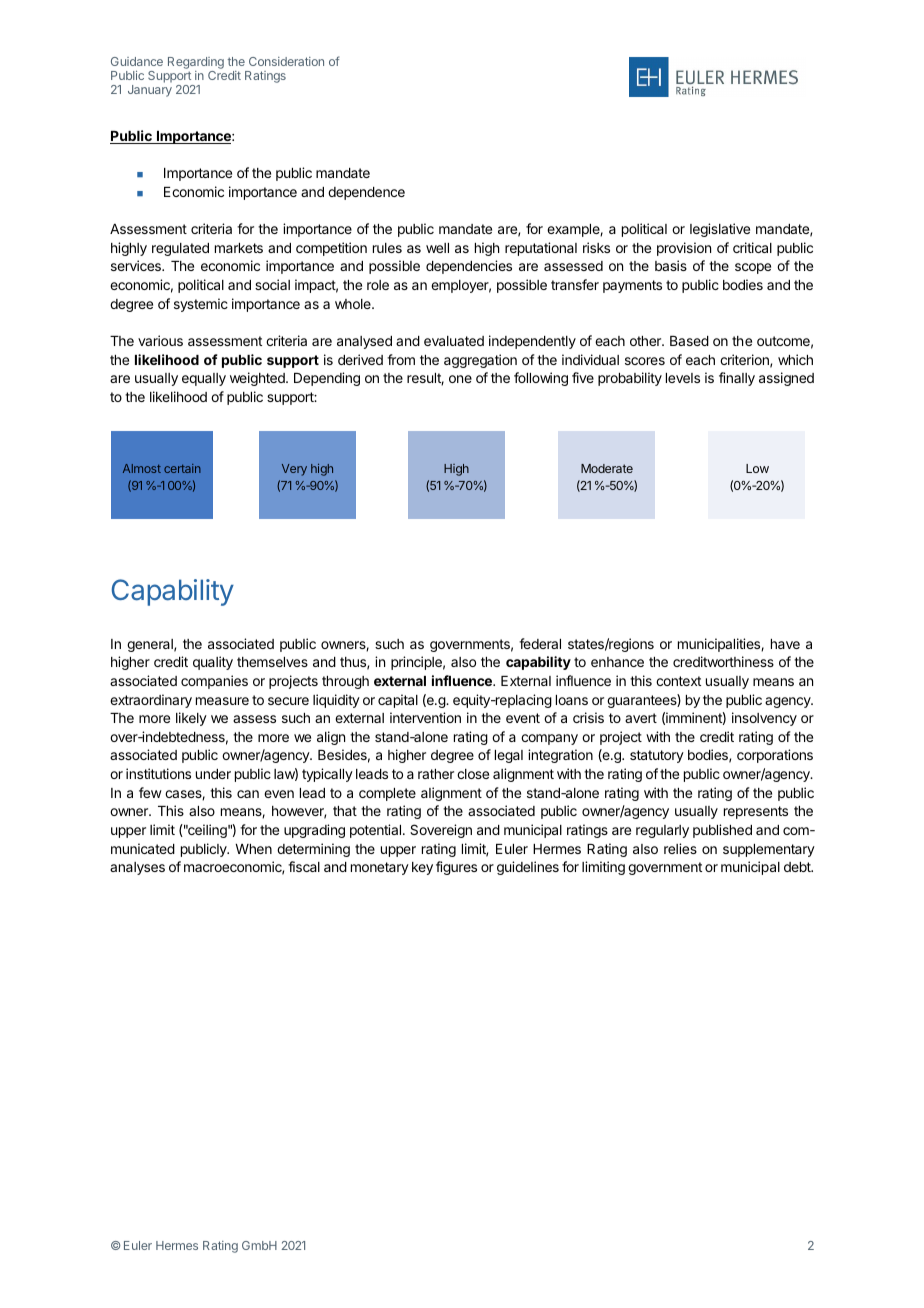 The image size is (924, 1308). What do you see at coordinates (737, 379) in the screenshot?
I see `finally` at bounding box center [737, 379].
